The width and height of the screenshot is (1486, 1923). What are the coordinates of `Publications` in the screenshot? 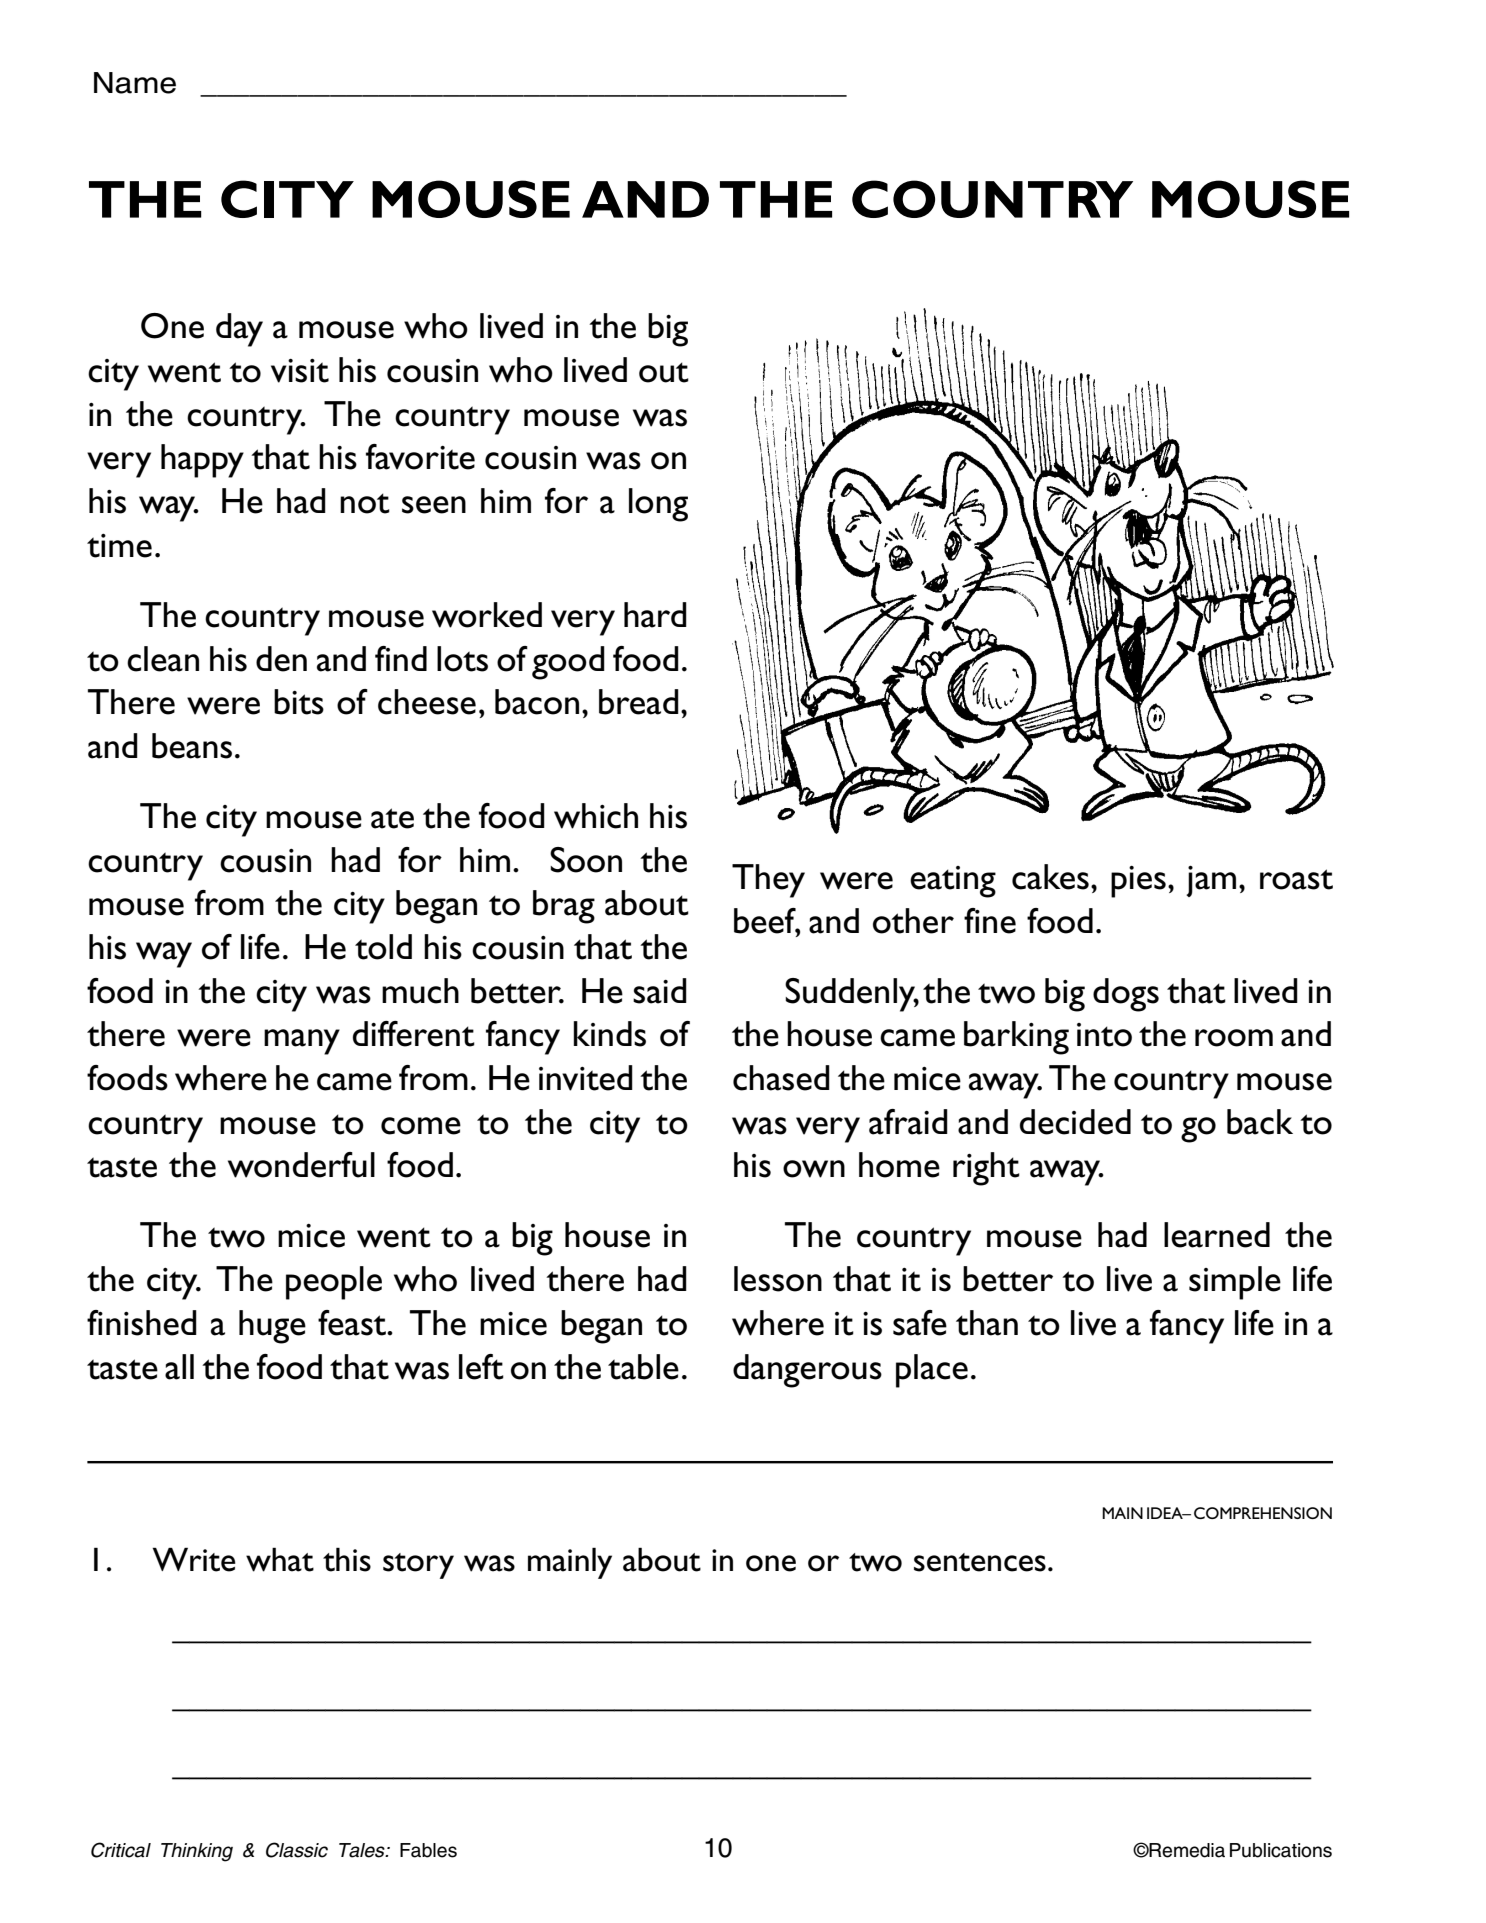 It's located at (1281, 1850).
